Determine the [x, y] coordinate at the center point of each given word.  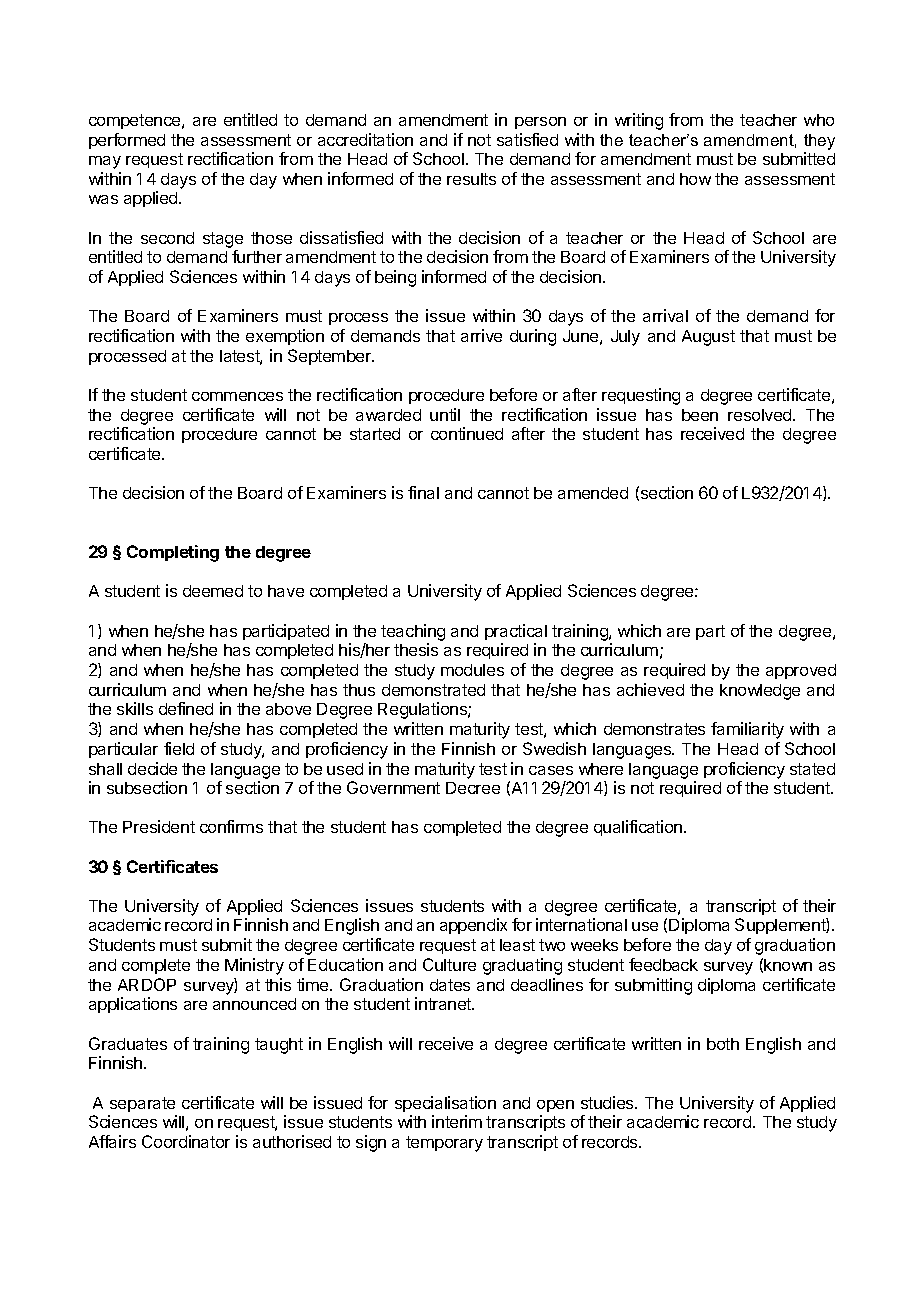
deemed [213, 591]
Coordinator [186, 1141]
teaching [413, 632]
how [695, 179]
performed [127, 141]
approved [801, 671]
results [471, 179]
